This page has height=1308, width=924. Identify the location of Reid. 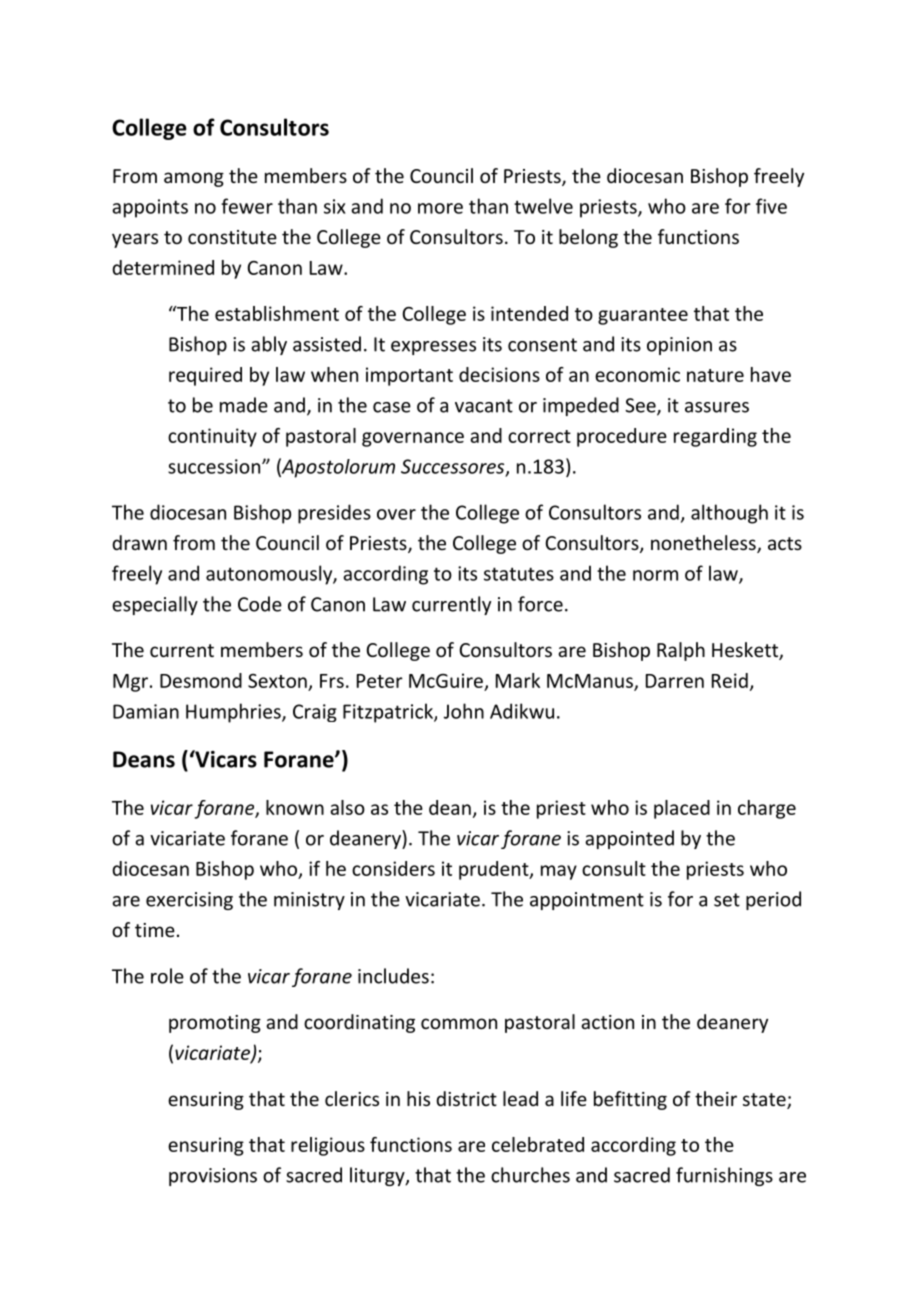
(730, 680).
